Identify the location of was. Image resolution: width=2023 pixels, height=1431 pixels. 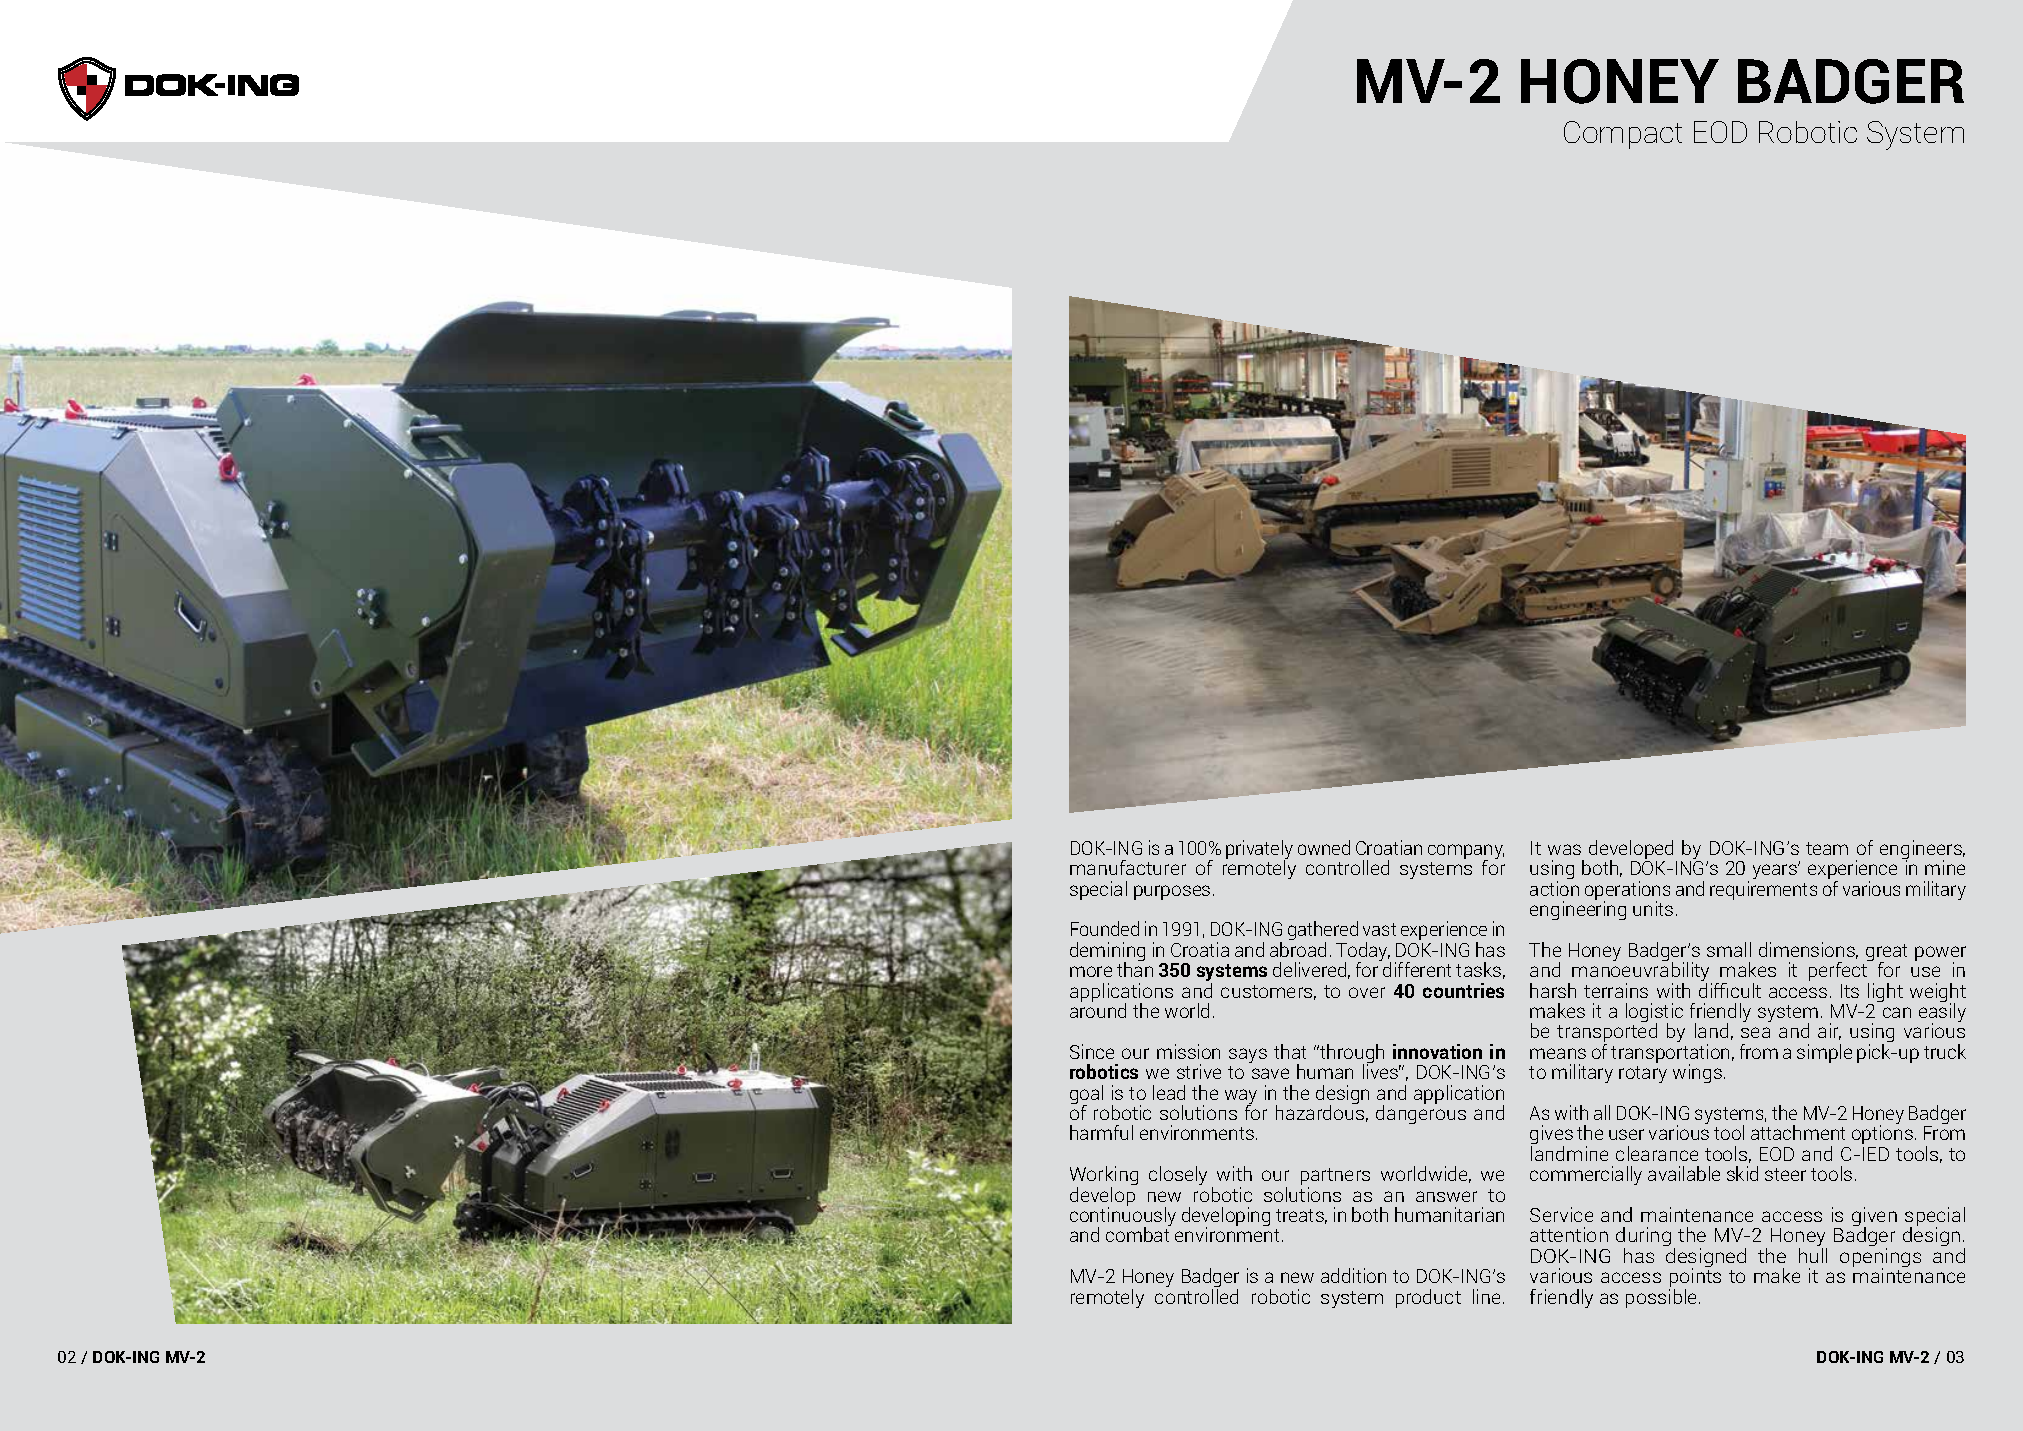
(1564, 849).
